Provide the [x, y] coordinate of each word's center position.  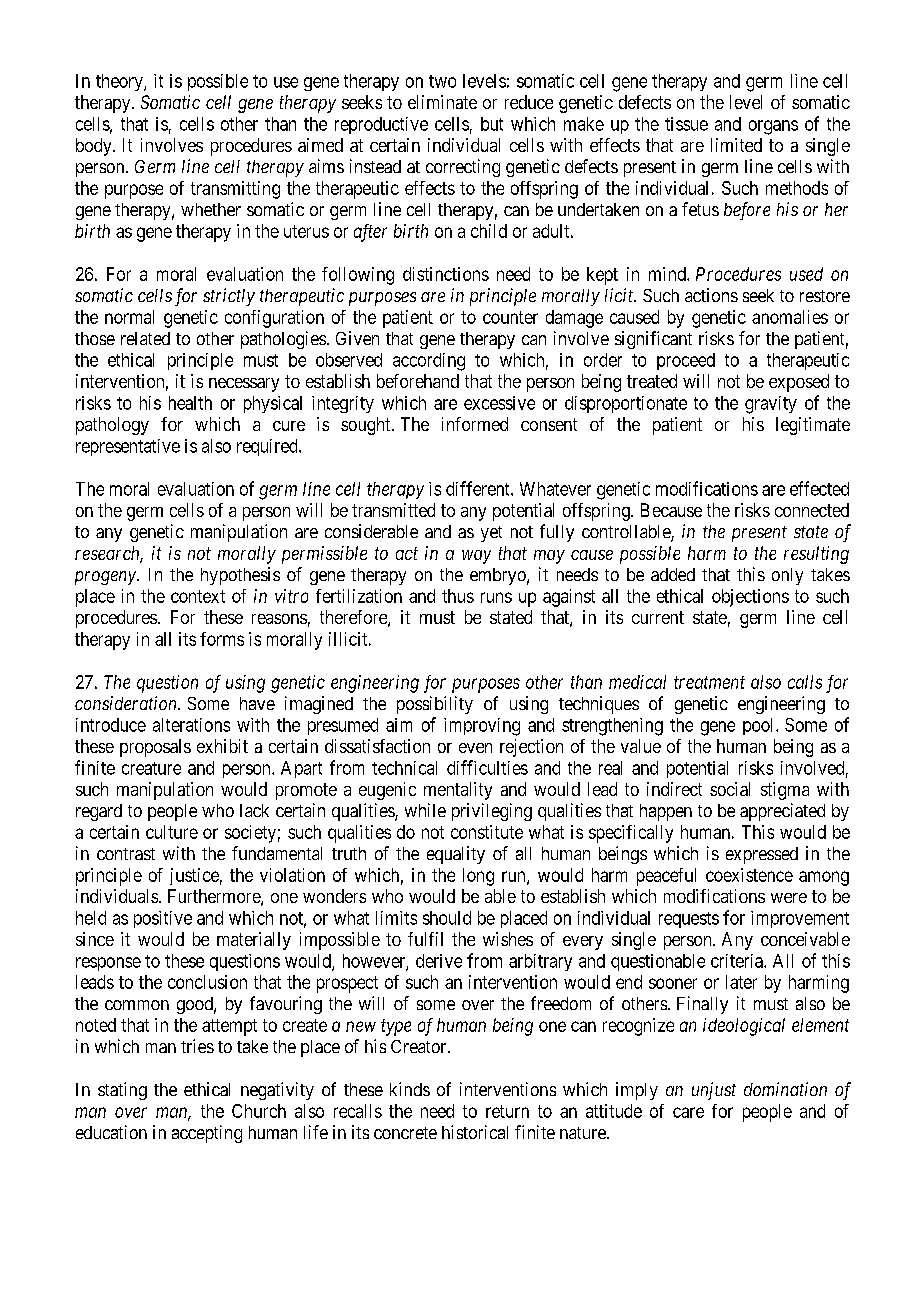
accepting [207, 1134]
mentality [458, 791]
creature [151, 768]
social [730, 789]
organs [773, 127]
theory [120, 82]
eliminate [442, 102]
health [190, 403]
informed [475, 424]
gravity [771, 405]
